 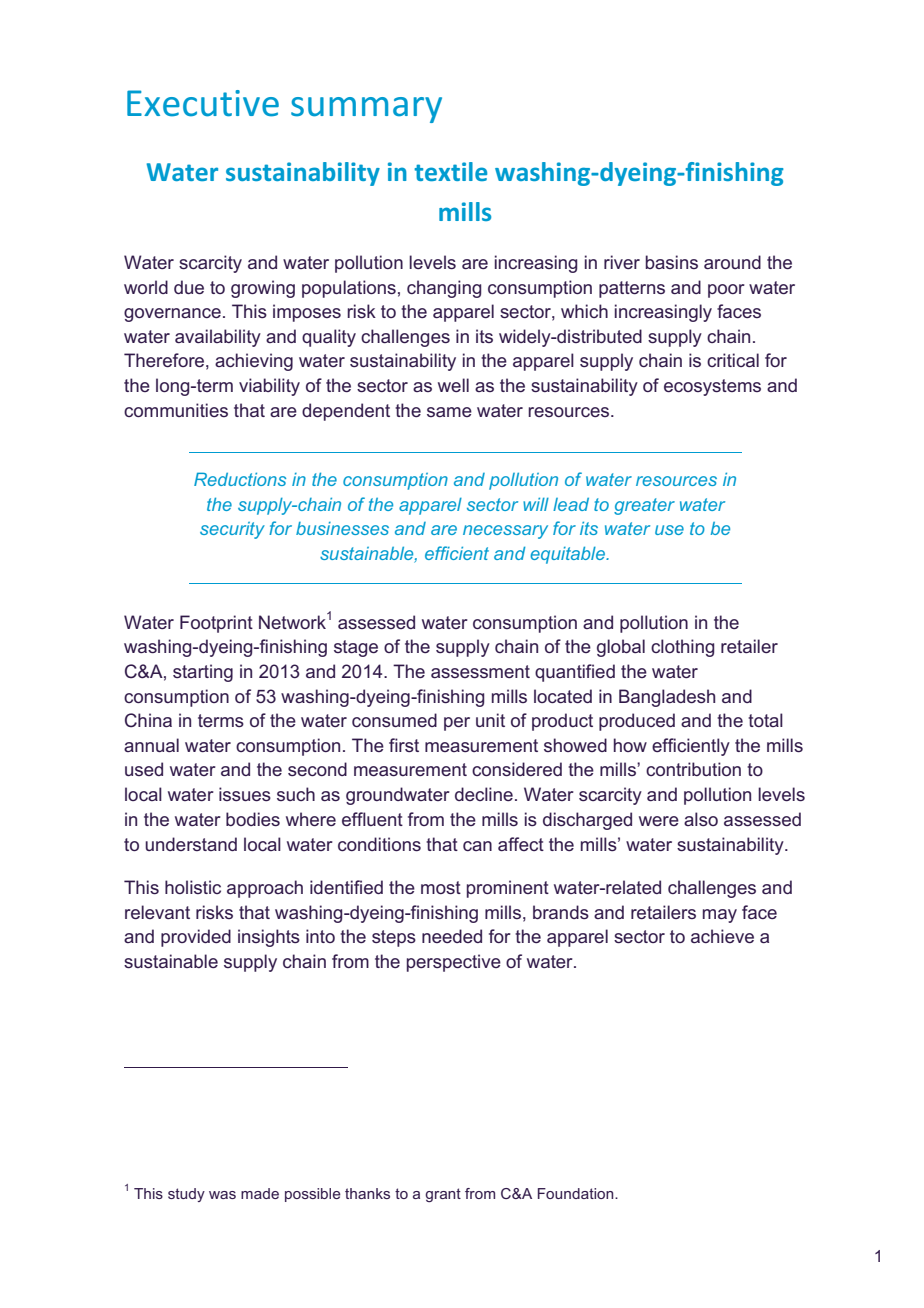 I want to click on assessment, so click(x=480, y=671).
